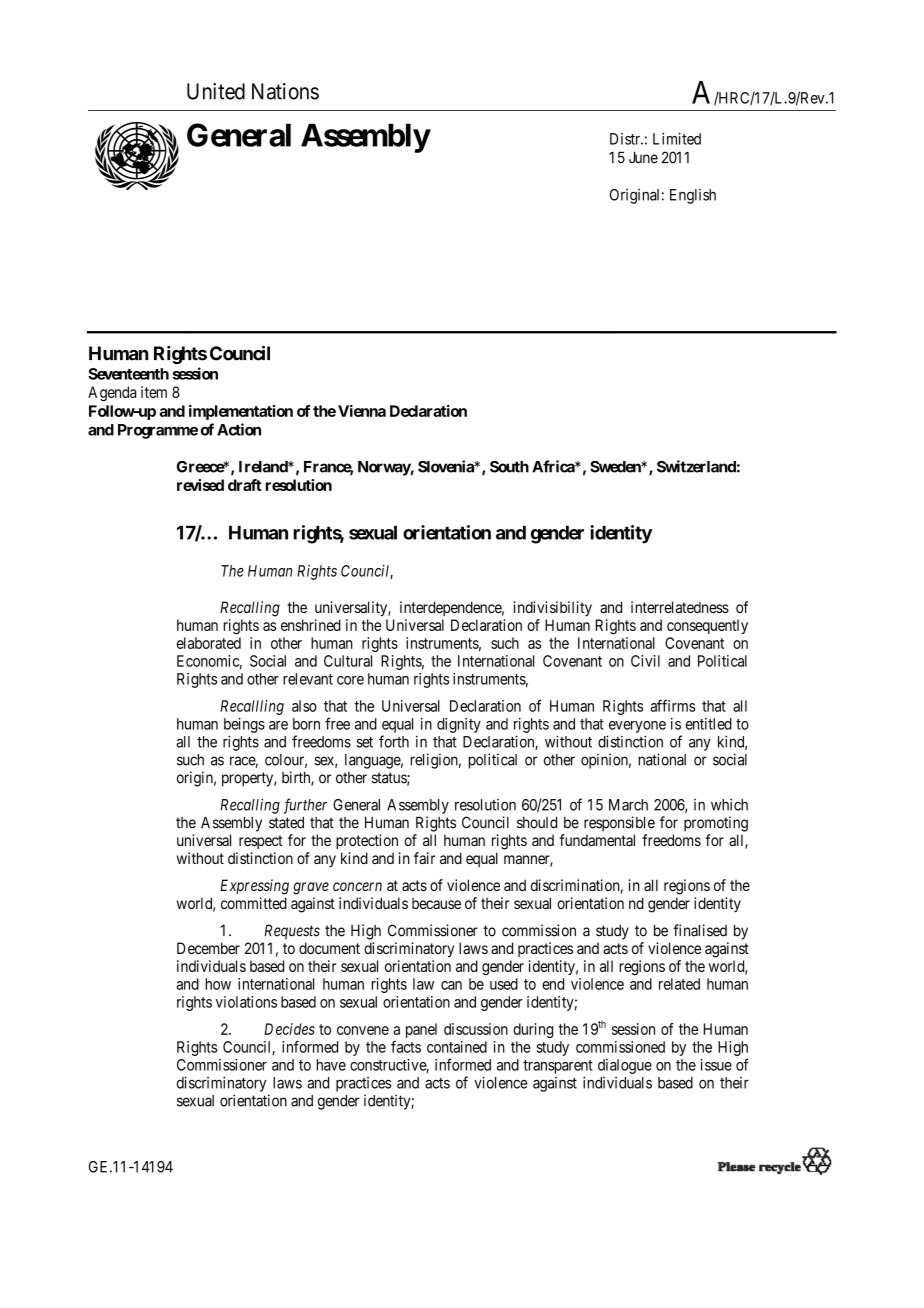  Describe the element at coordinates (677, 139) in the document. I see `Limited` at that location.
